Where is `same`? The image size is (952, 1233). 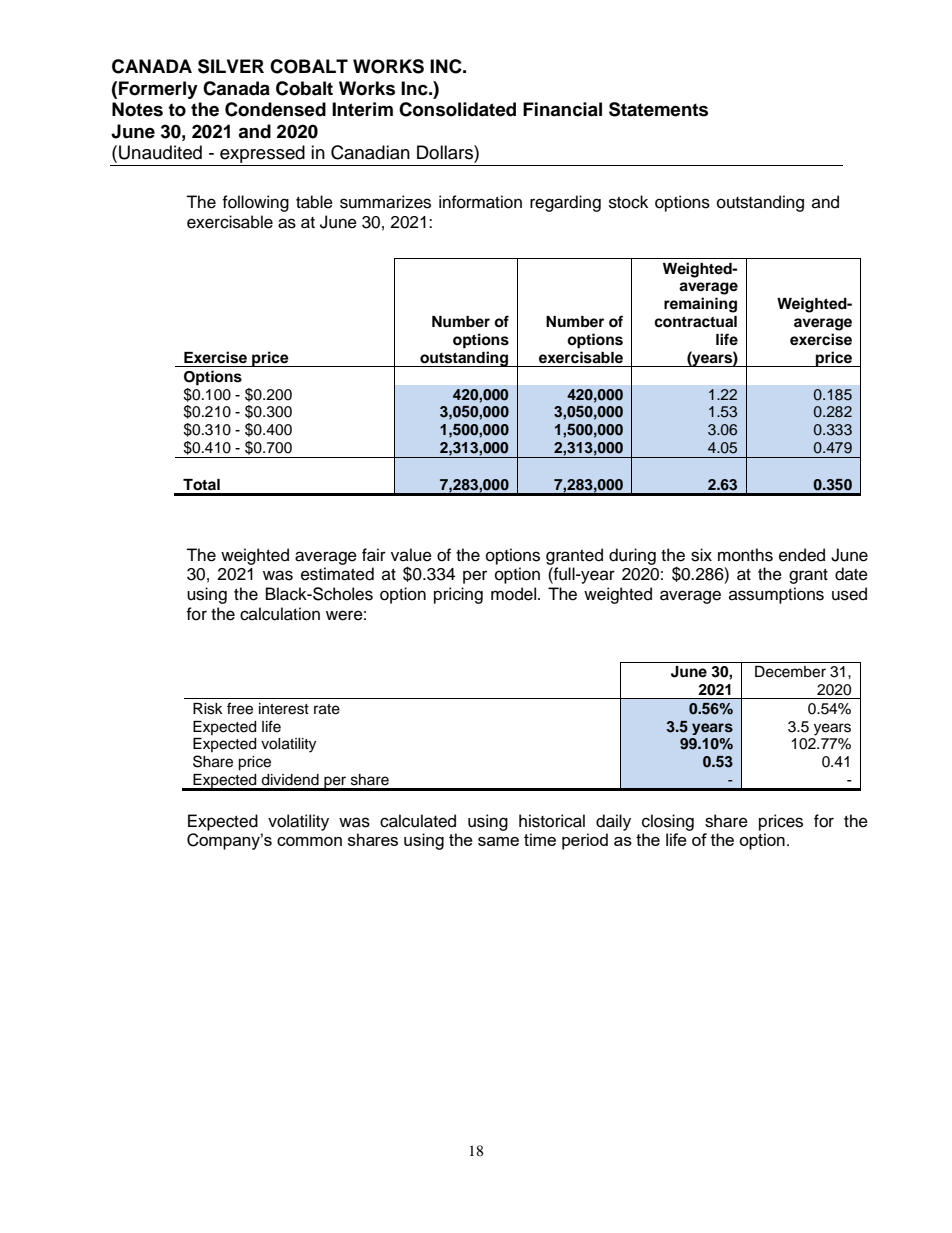
same is located at coordinates (498, 841).
